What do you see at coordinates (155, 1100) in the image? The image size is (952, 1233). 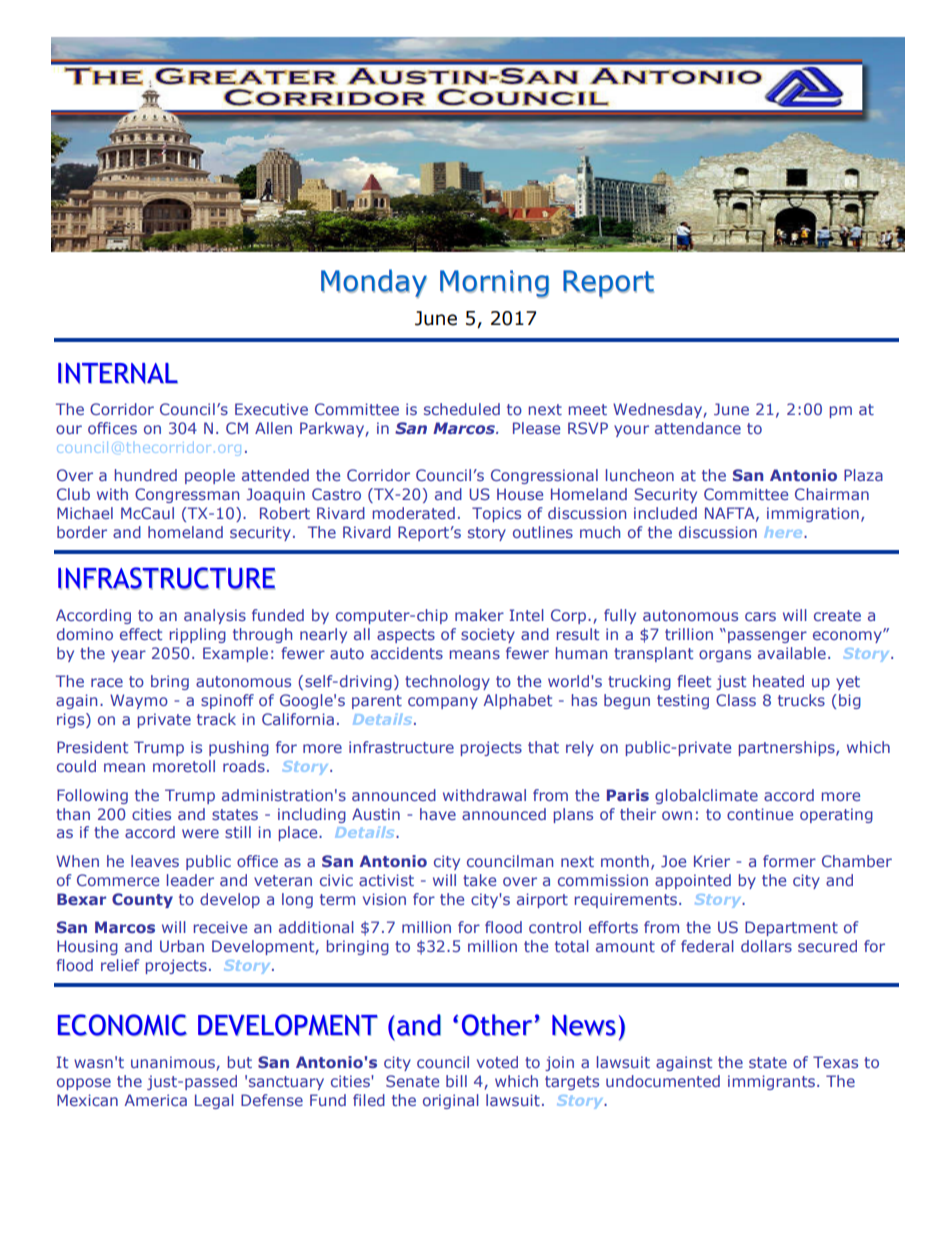 I see `America` at bounding box center [155, 1100].
